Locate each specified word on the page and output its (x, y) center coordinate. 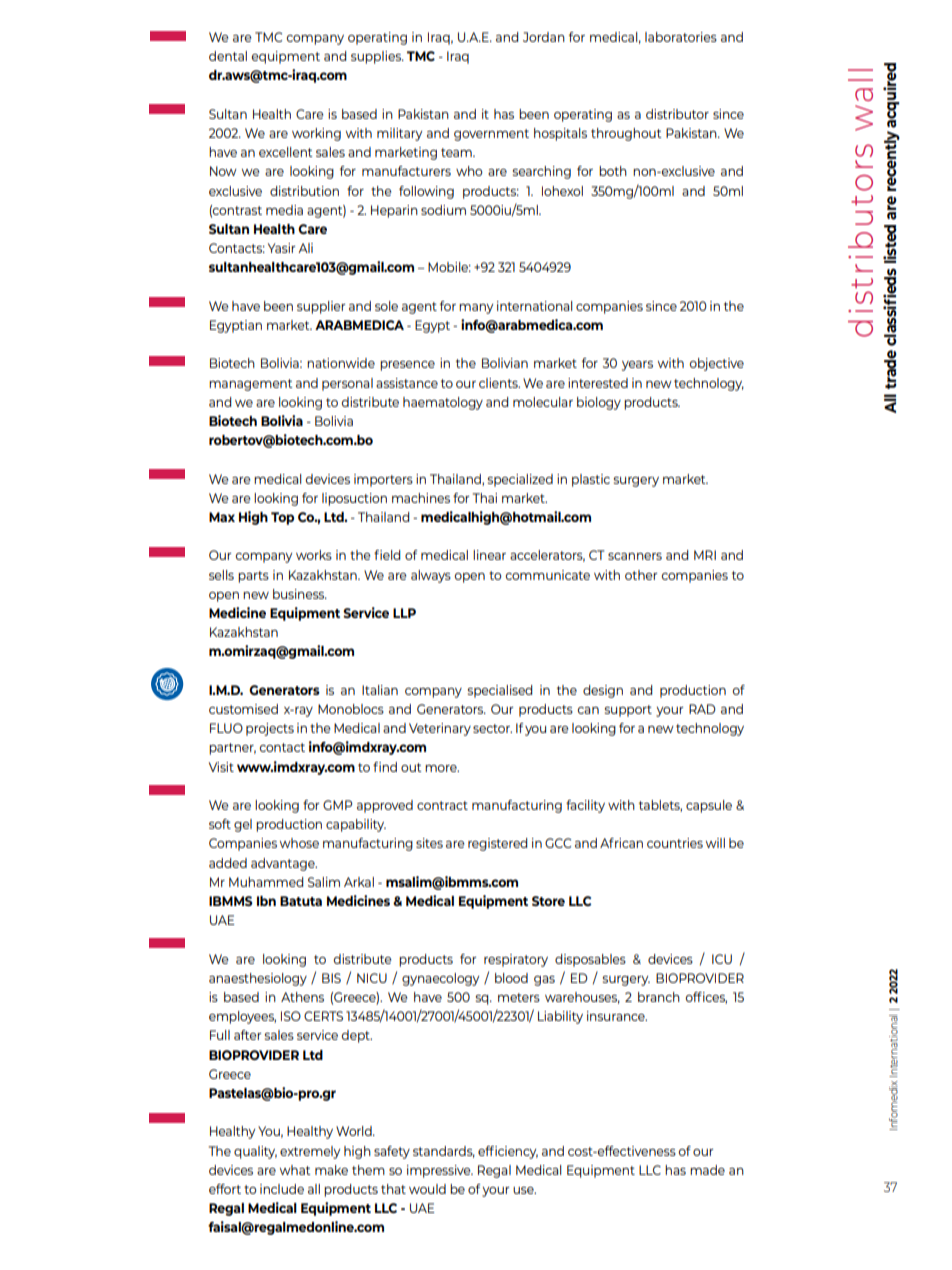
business (300, 594)
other (641, 575)
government (491, 135)
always (431, 576)
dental (228, 56)
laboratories (681, 37)
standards (444, 1152)
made (707, 1170)
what (295, 1170)
